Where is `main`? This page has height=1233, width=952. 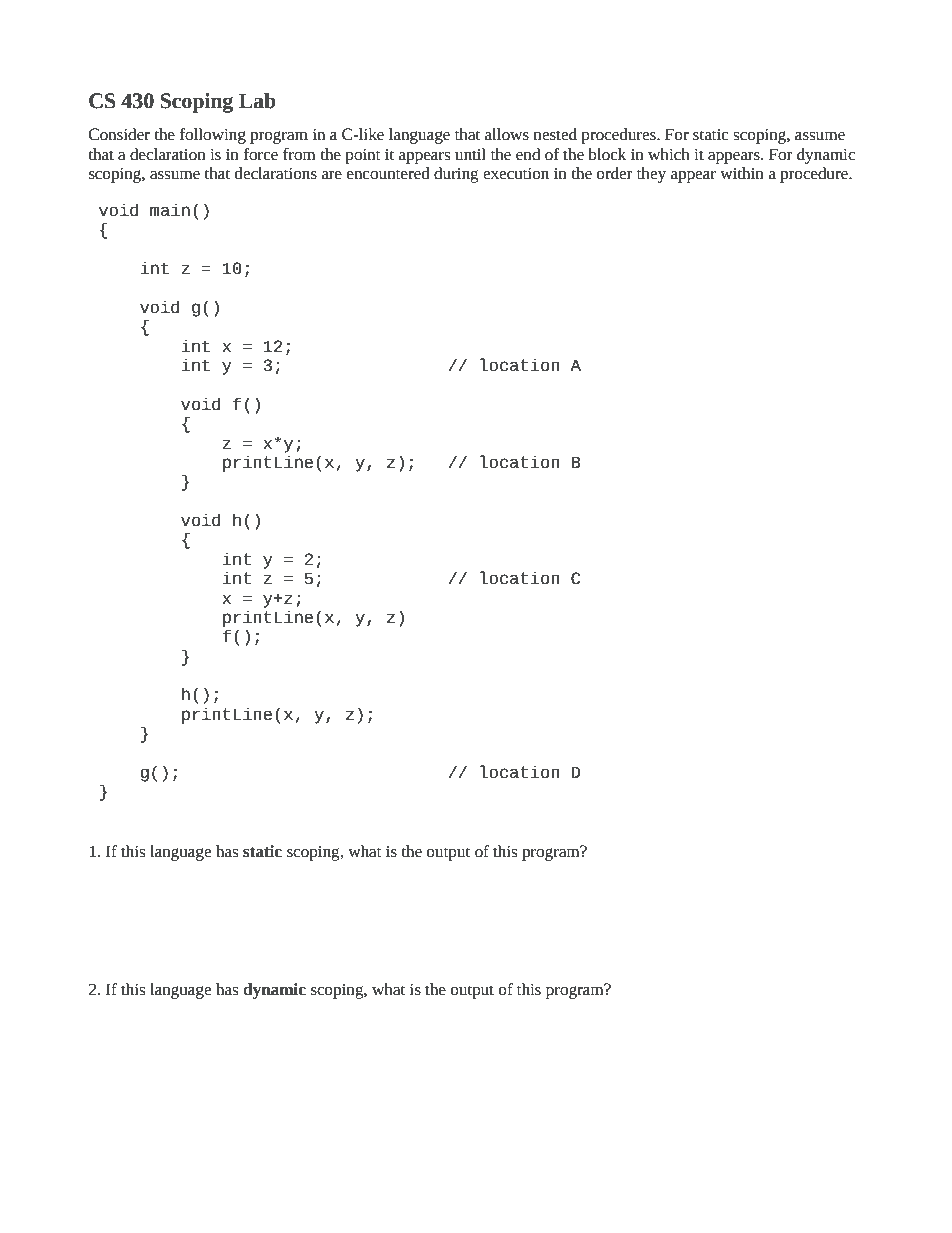 main is located at coordinates (170, 210).
